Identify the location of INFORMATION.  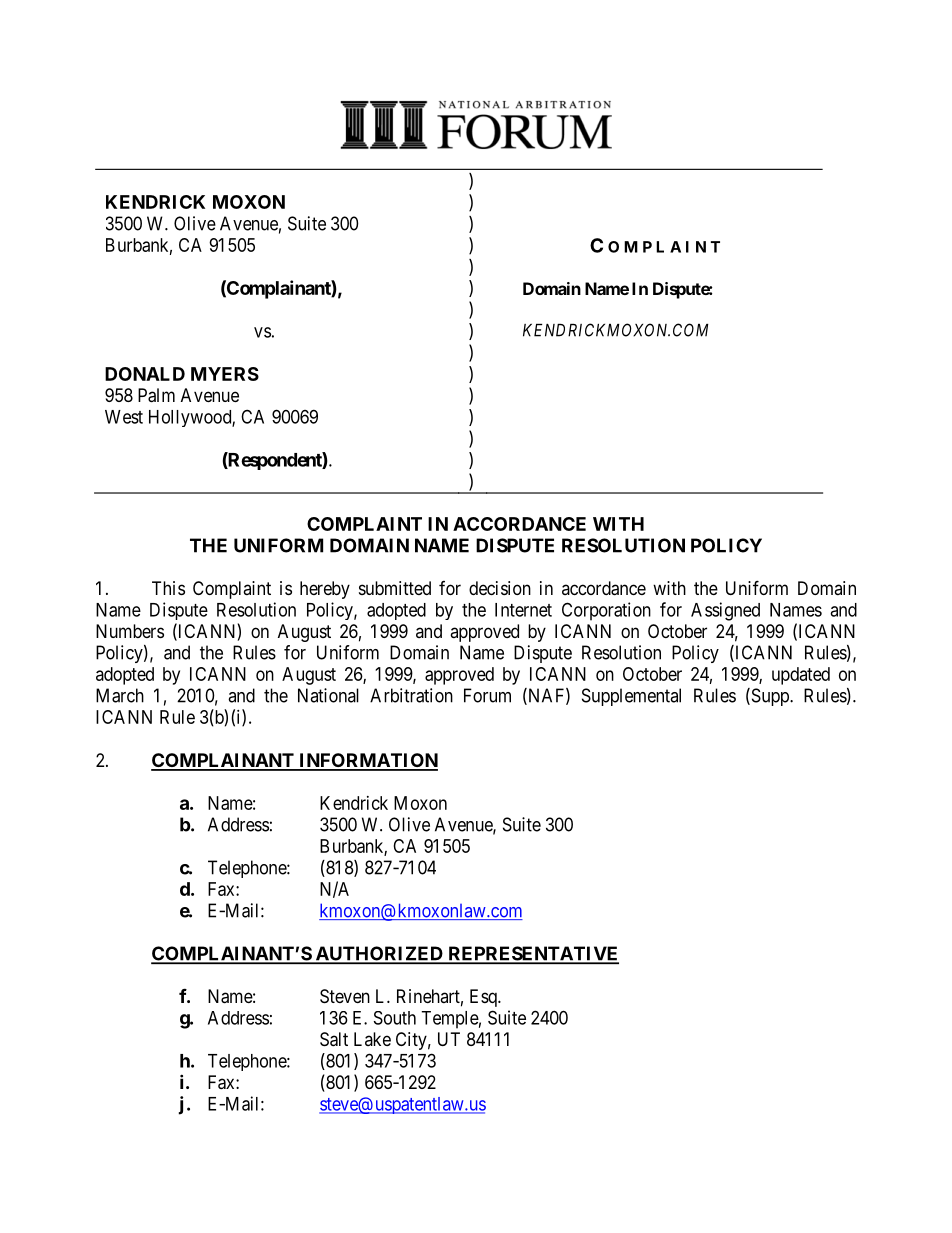
(367, 761).
